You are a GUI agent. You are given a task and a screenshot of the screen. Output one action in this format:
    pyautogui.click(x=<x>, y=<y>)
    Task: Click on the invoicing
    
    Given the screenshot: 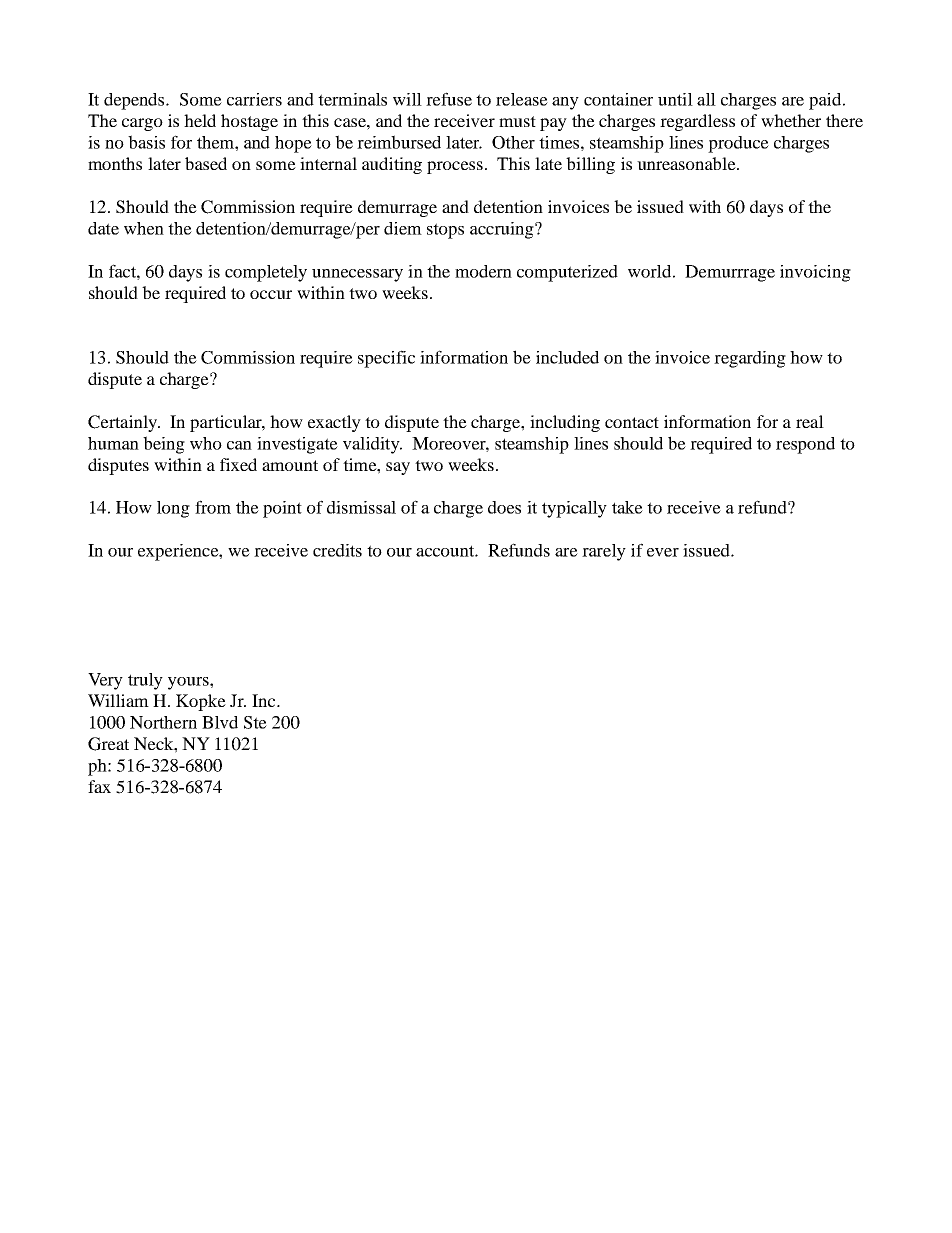 What is the action you would take?
    pyautogui.click(x=815, y=273)
